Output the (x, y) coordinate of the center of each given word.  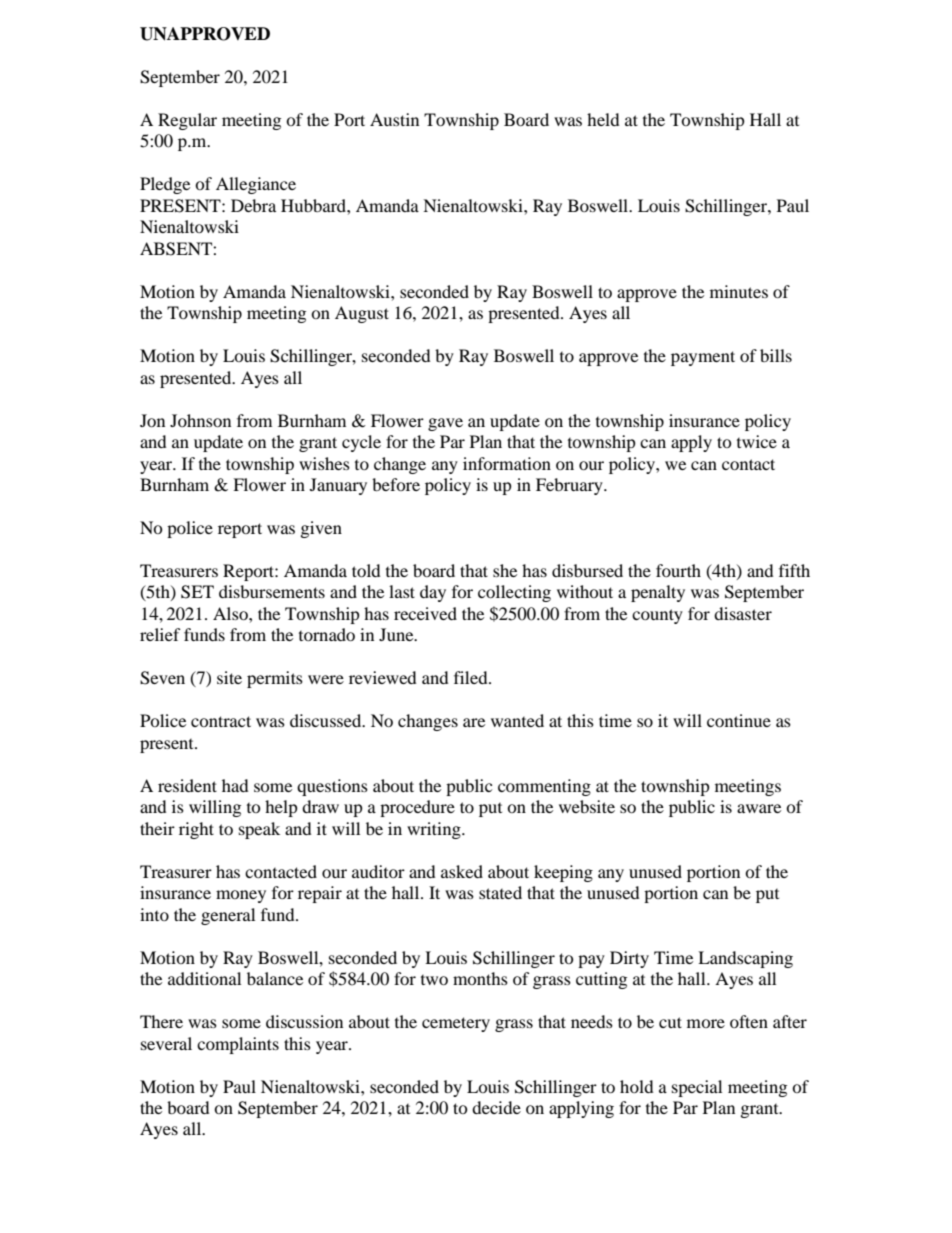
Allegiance (256, 185)
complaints (238, 1045)
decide (496, 1107)
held (603, 119)
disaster (743, 613)
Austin (394, 119)
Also (231, 613)
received (425, 613)
